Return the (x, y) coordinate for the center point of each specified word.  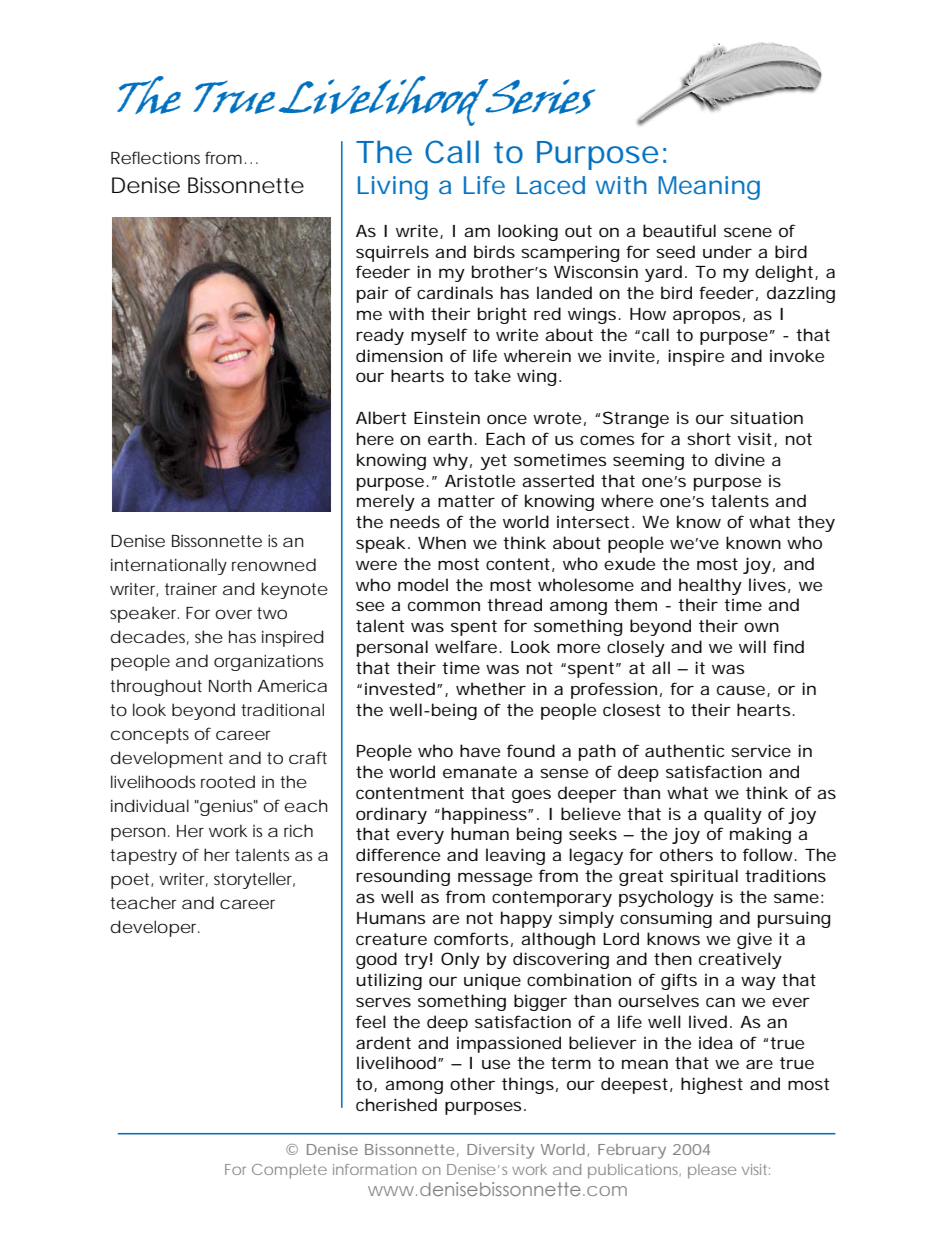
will (752, 646)
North (230, 685)
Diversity (500, 1151)
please (712, 1171)
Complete (289, 1171)
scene (748, 232)
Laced (551, 185)
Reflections (155, 157)
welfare (466, 646)
